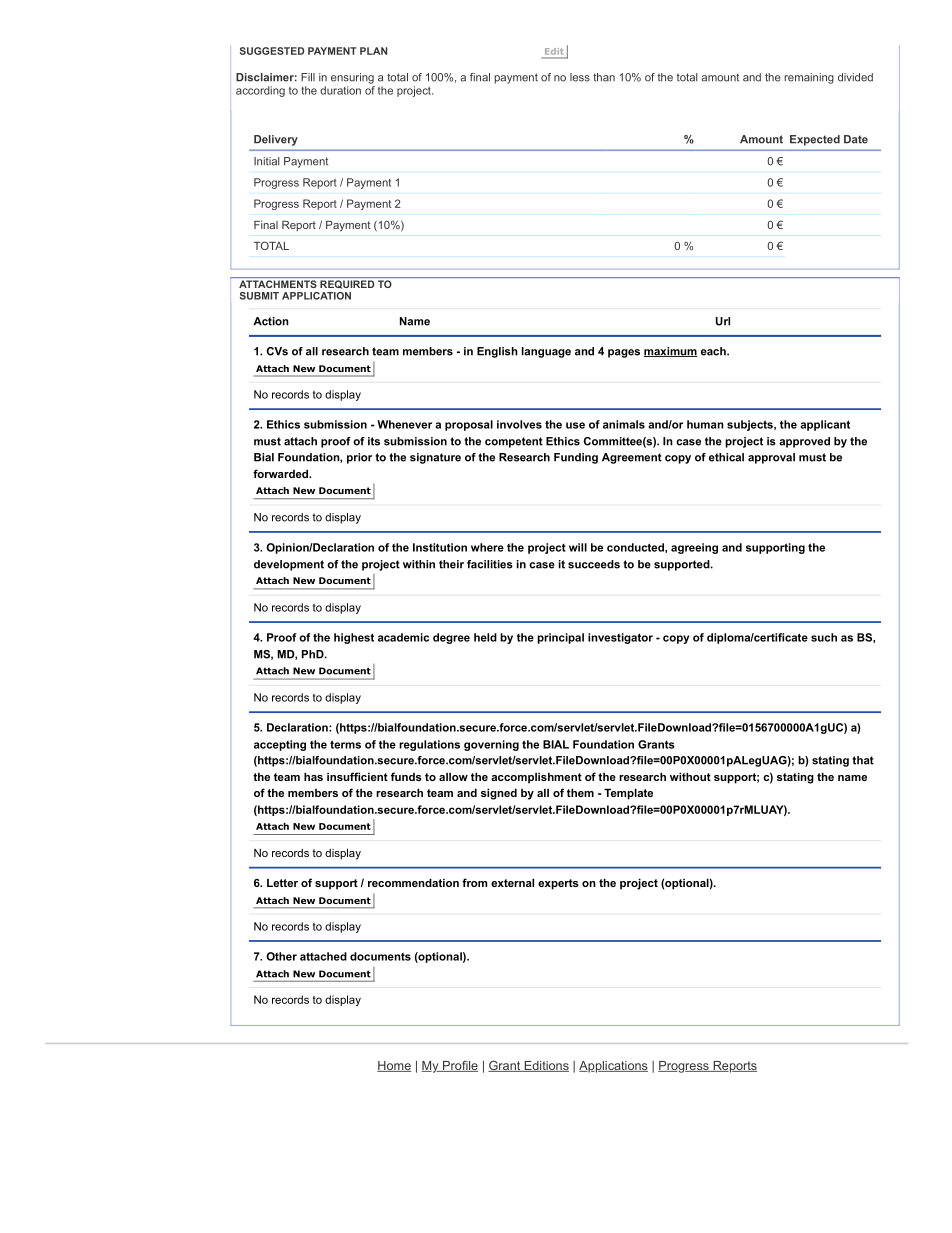 Image resolution: width=952 pixels, height=1233 pixels. I want to click on applicant, so click(825, 425).
